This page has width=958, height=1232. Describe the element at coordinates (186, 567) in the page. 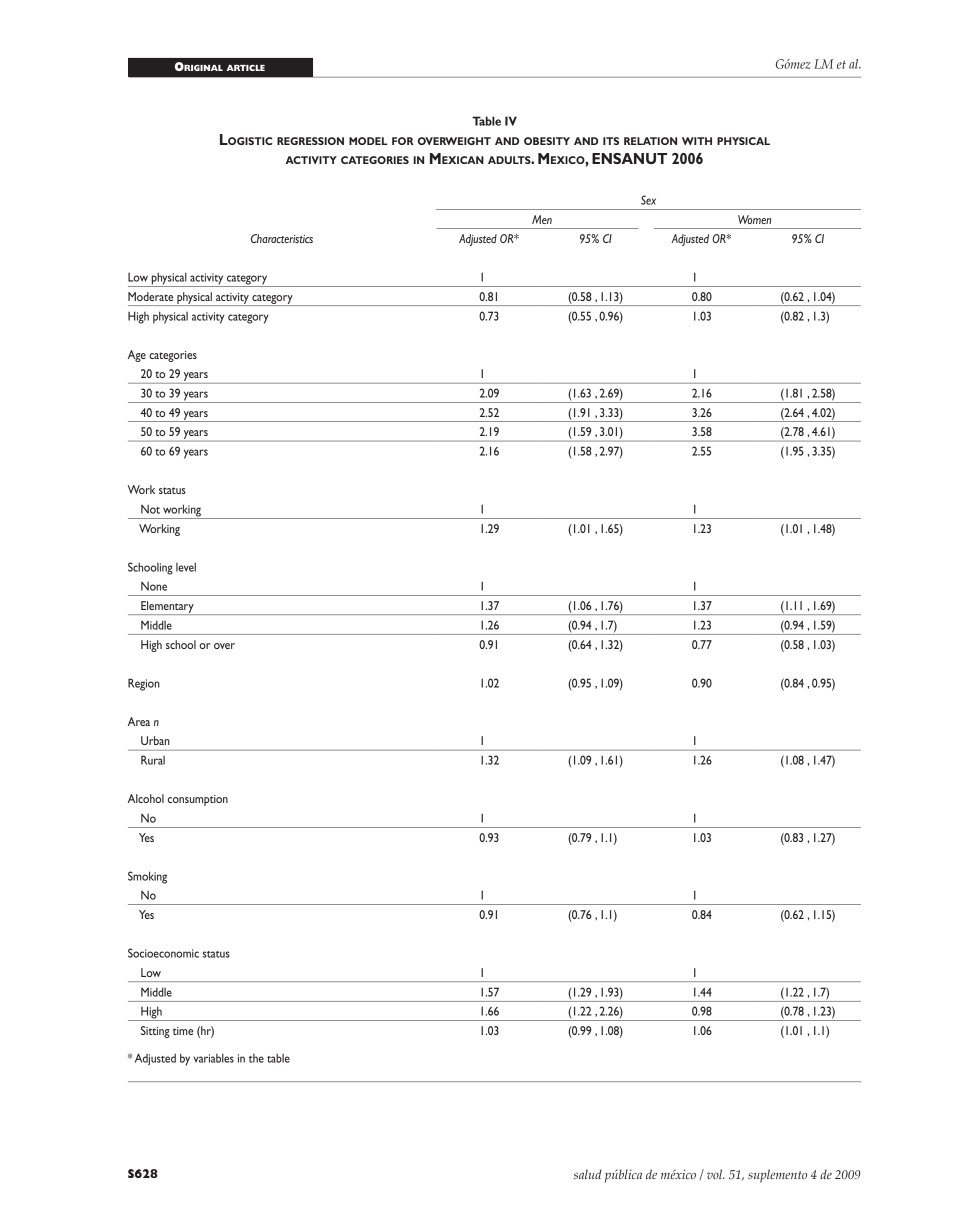

I see `level` at that location.
